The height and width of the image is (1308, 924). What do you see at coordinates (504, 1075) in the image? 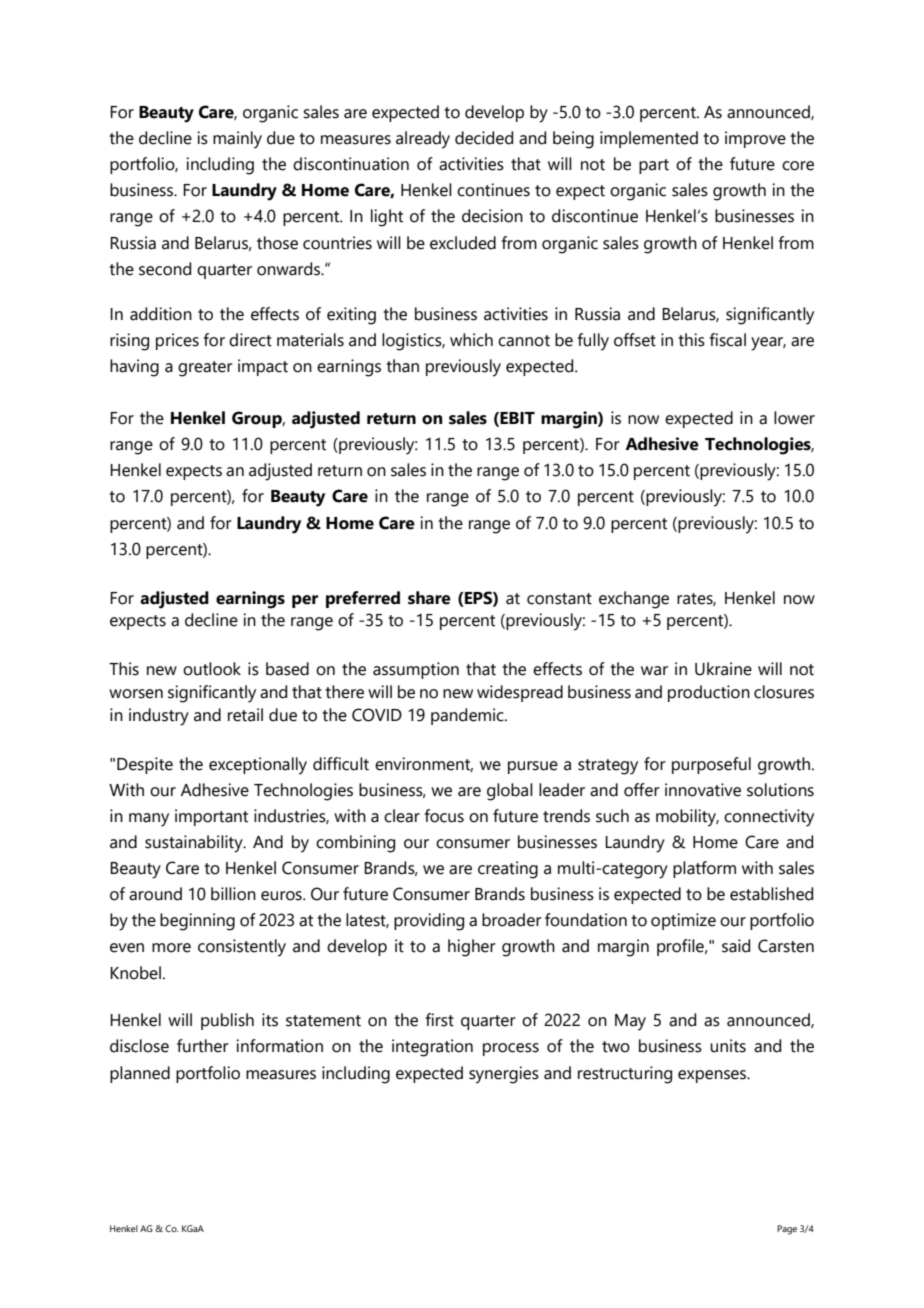
I see `synergies` at bounding box center [504, 1075].
